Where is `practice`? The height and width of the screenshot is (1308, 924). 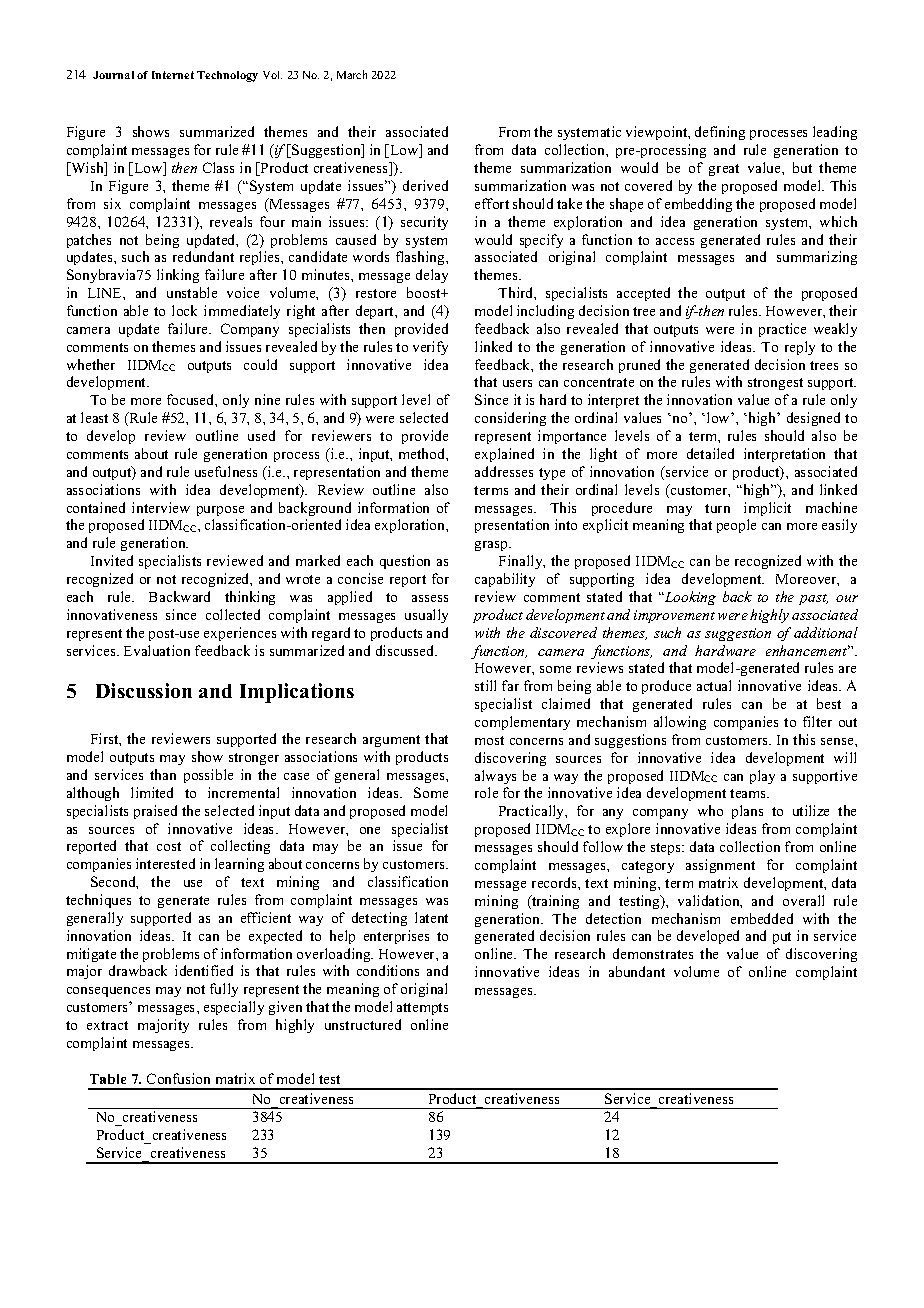 practice is located at coordinates (782, 330).
